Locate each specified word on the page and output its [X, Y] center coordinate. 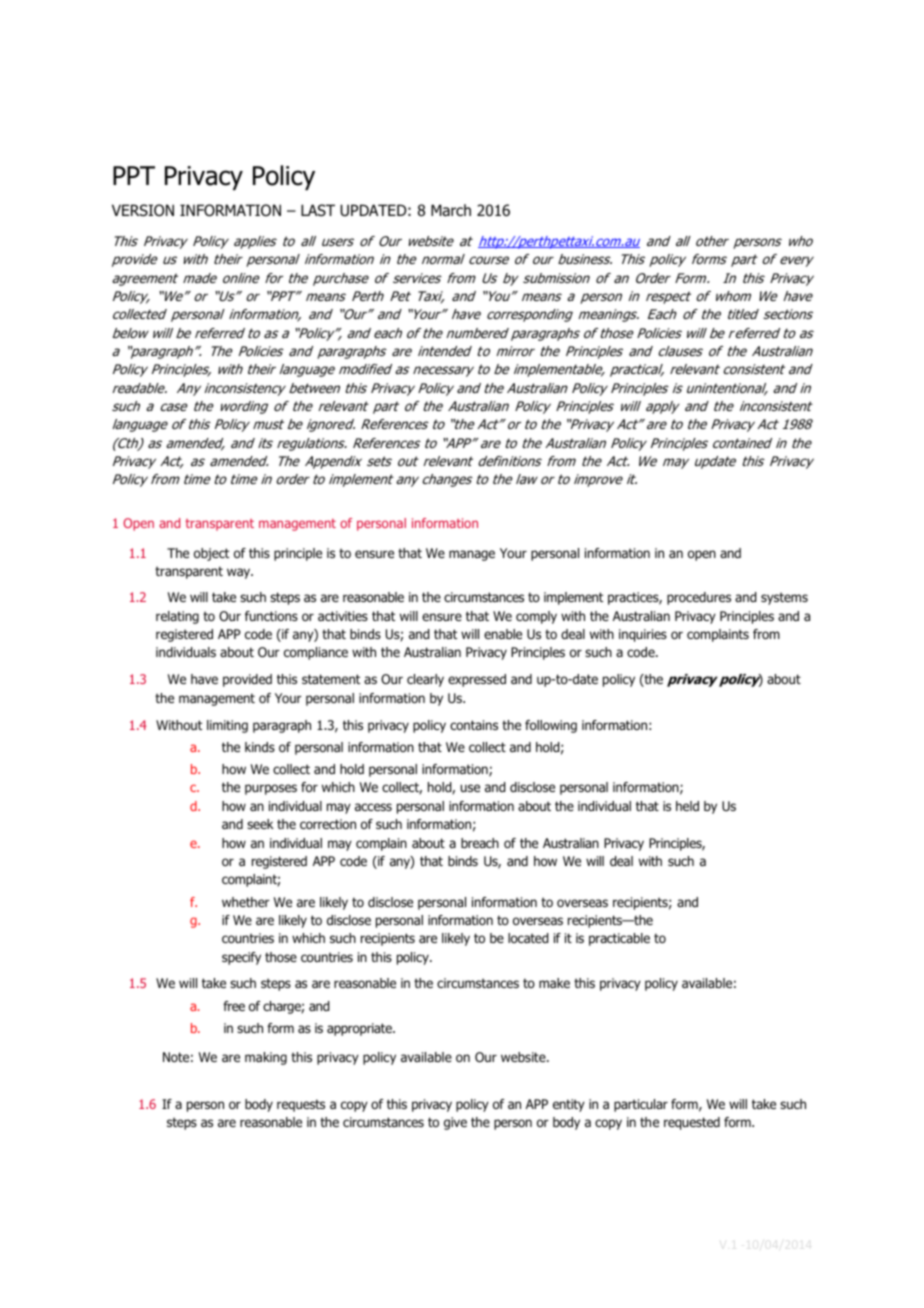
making [266, 1058]
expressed [477, 680]
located [528, 938]
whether [246, 902]
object [211, 554]
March [451, 210]
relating [177, 617]
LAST [318, 210]
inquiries [643, 635]
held [687, 806]
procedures [699, 598]
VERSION [143, 210]
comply [536, 617]
